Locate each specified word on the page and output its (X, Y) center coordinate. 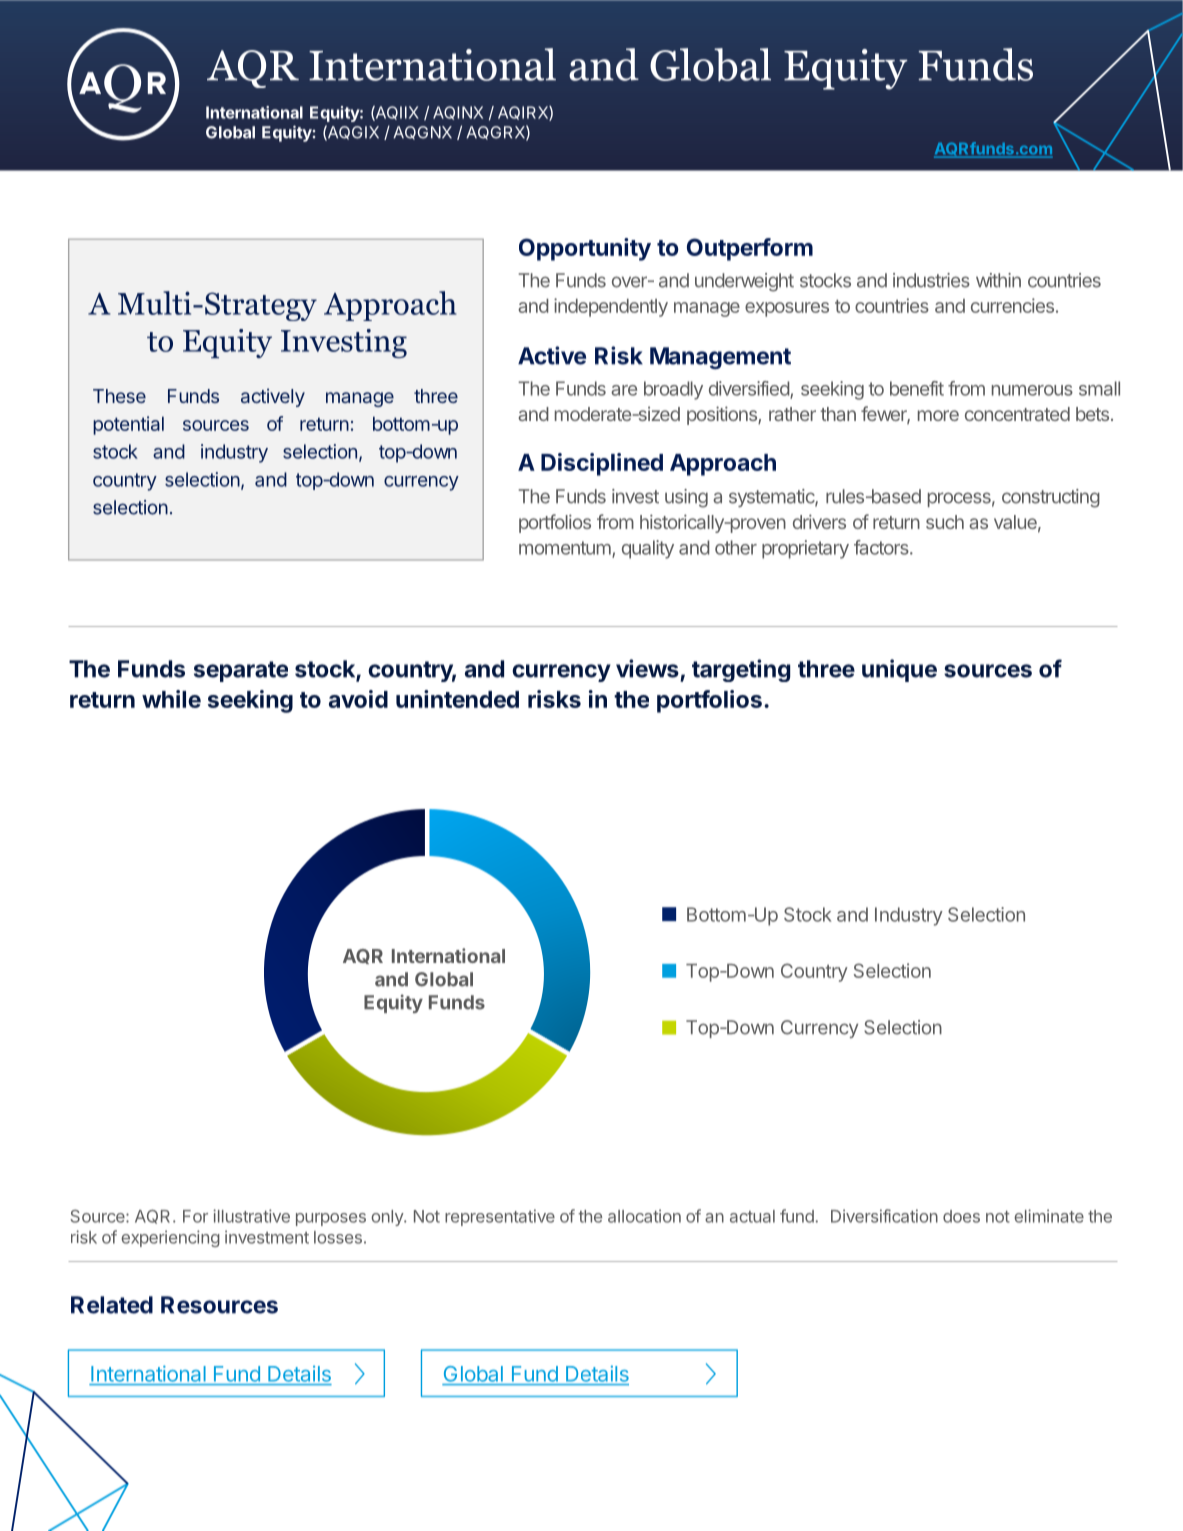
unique (899, 670)
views (647, 668)
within (998, 280)
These (119, 396)
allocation (644, 1216)
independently (611, 307)
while (171, 699)
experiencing (170, 1238)
